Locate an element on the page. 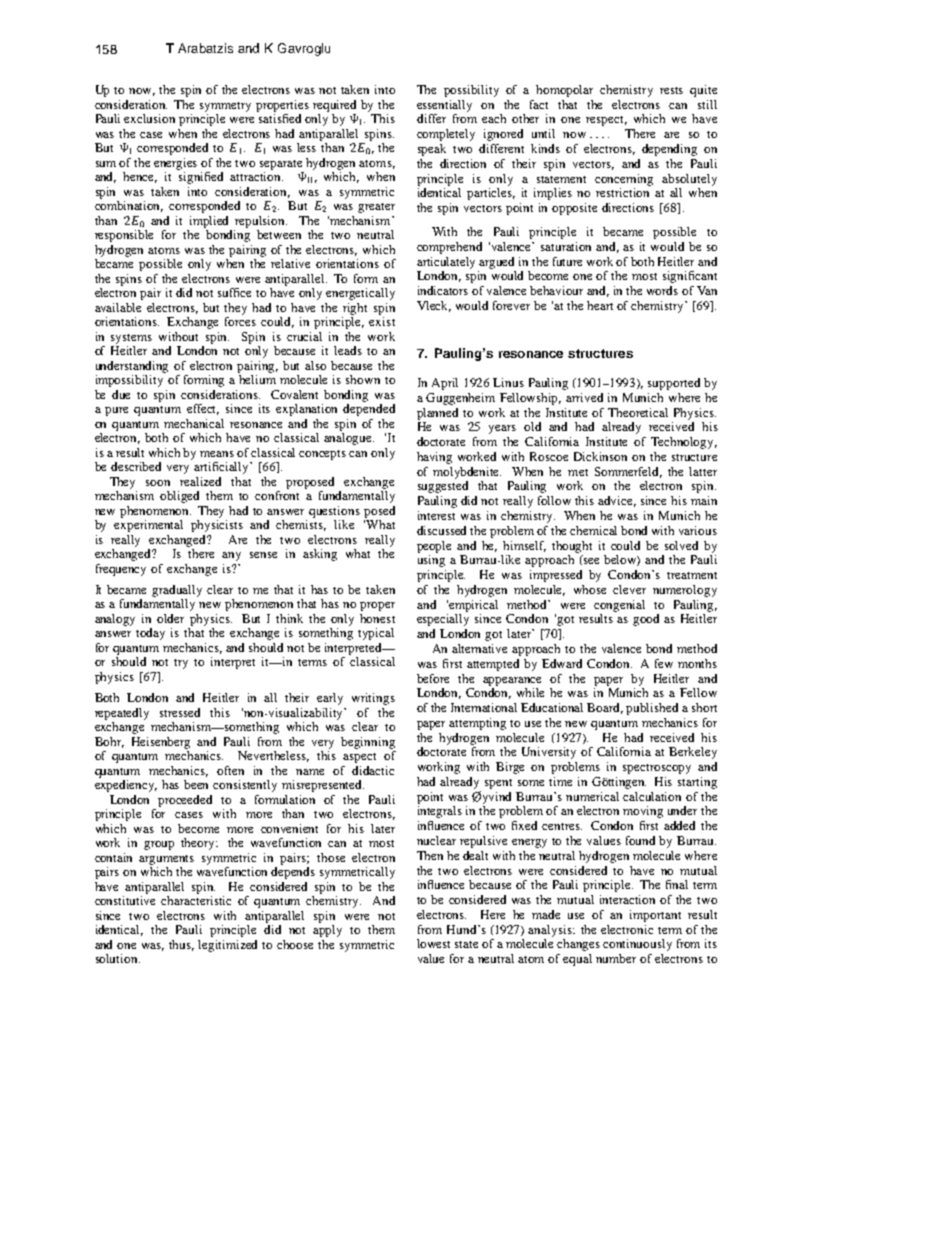 Image resolution: width=952 pixels, height=1233 pixels. respect is located at coordinates (606, 121).
